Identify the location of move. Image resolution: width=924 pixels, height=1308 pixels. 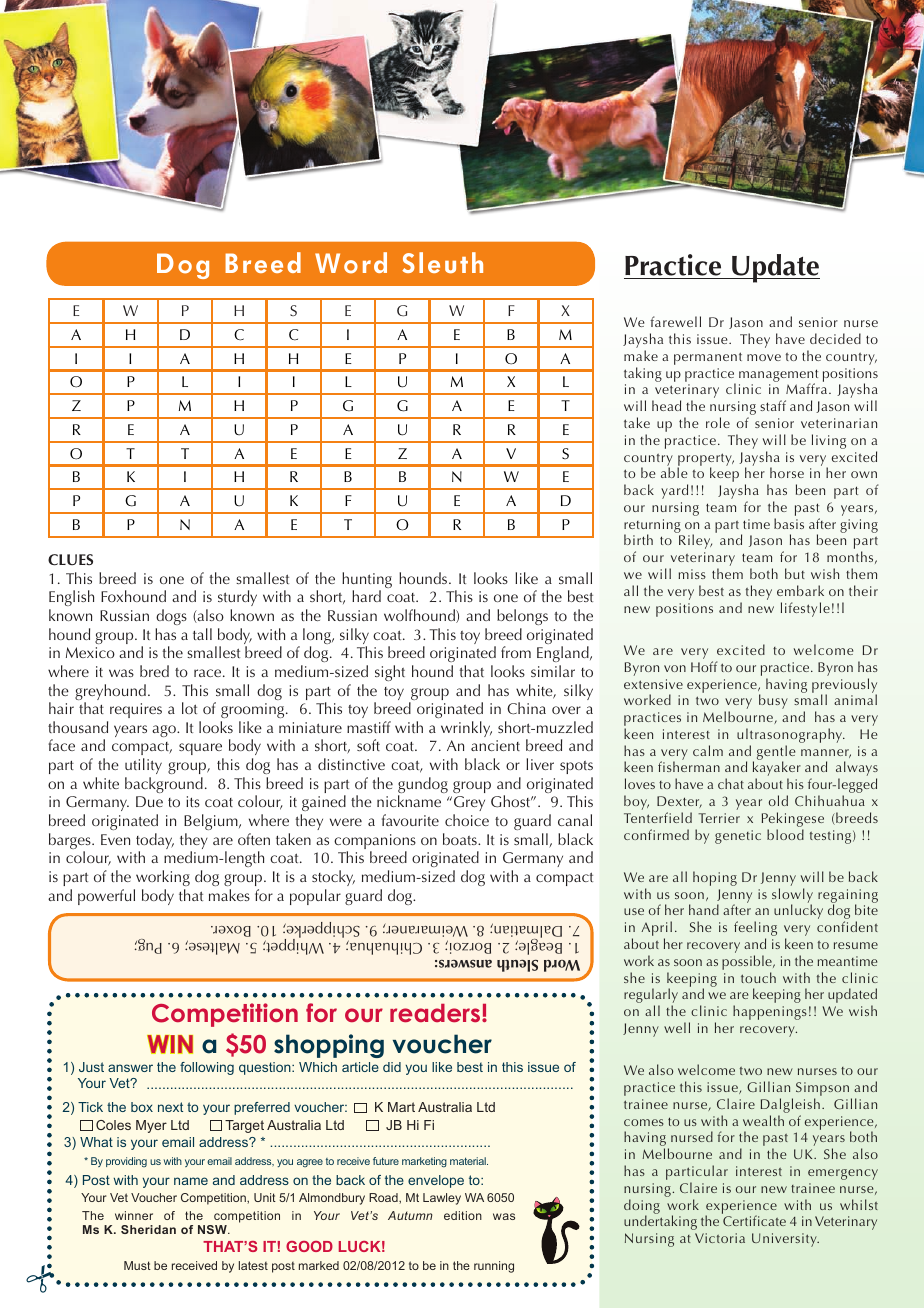
(764, 357).
